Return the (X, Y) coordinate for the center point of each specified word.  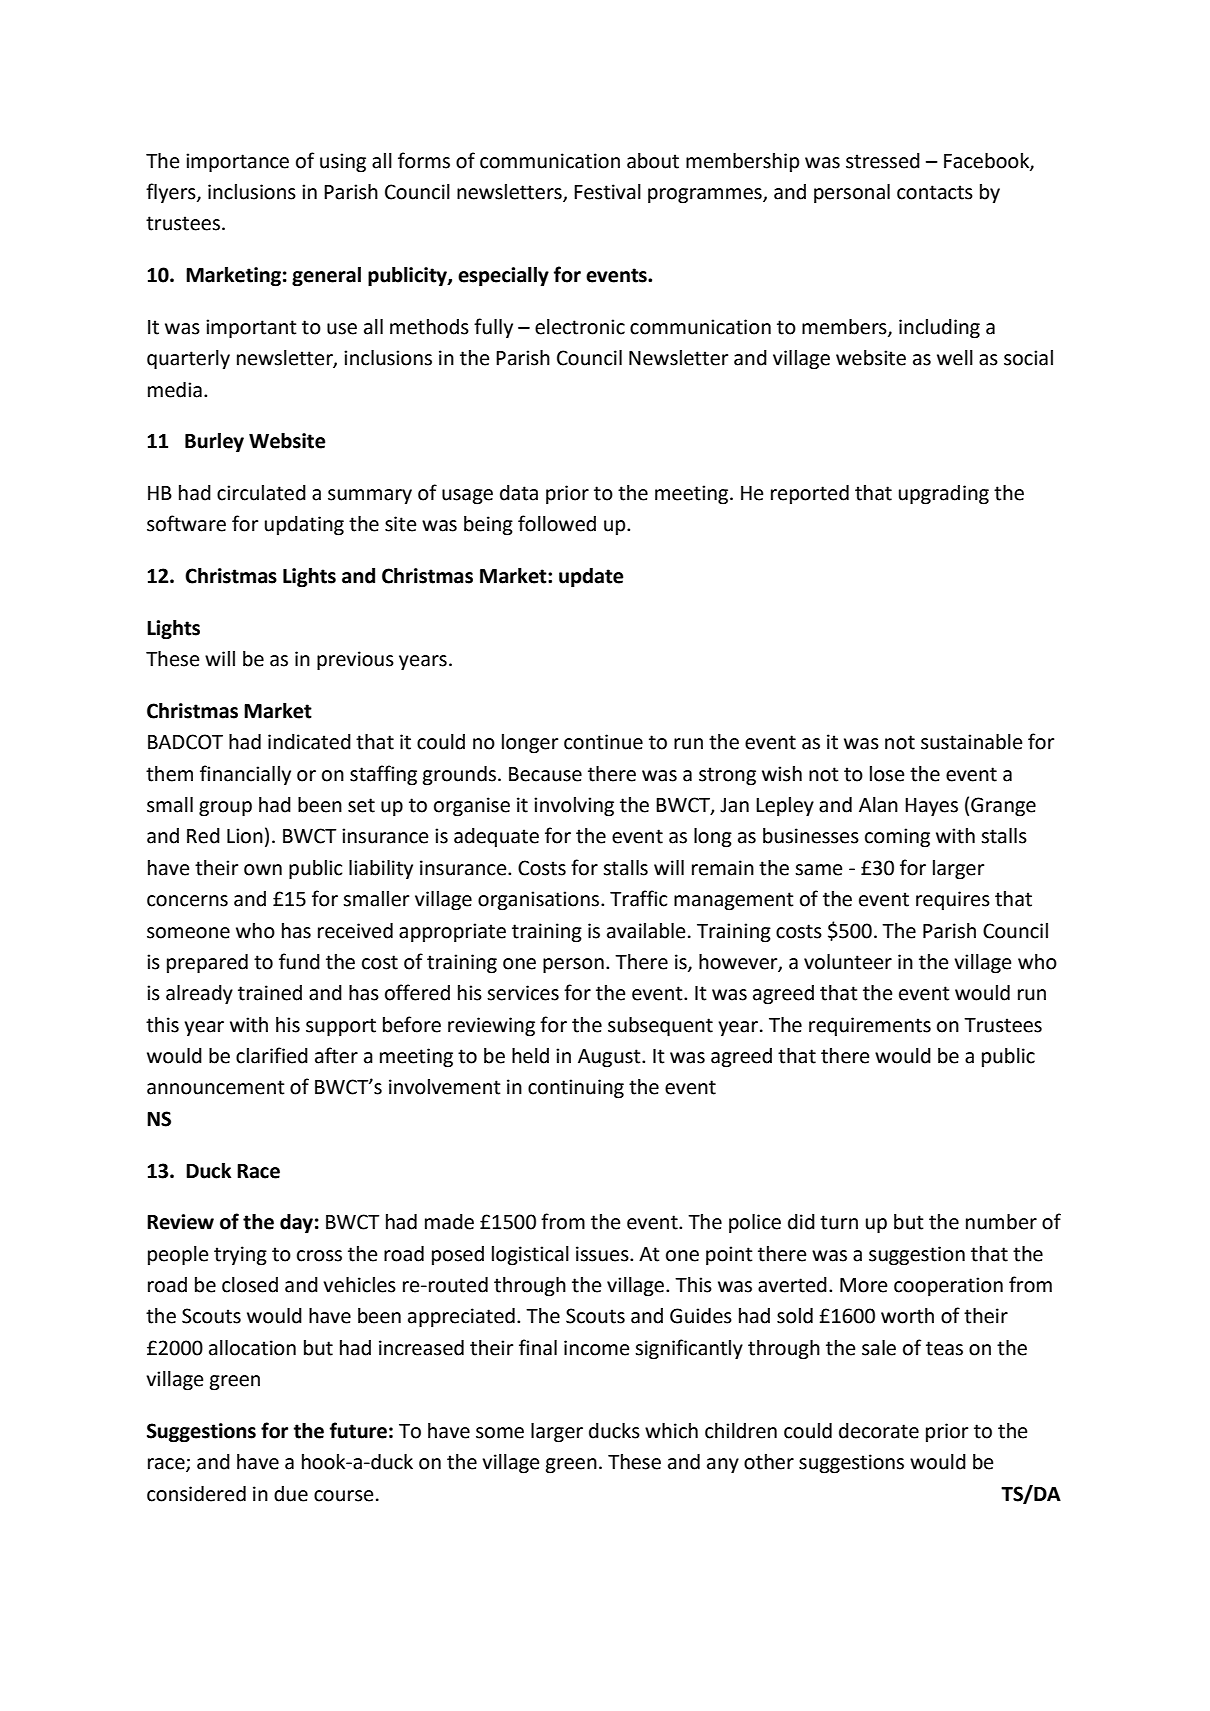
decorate (879, 1431)
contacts (935, 192)
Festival (607, 192)
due (291, 1494)
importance (237, 163)
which (671, 1431)
